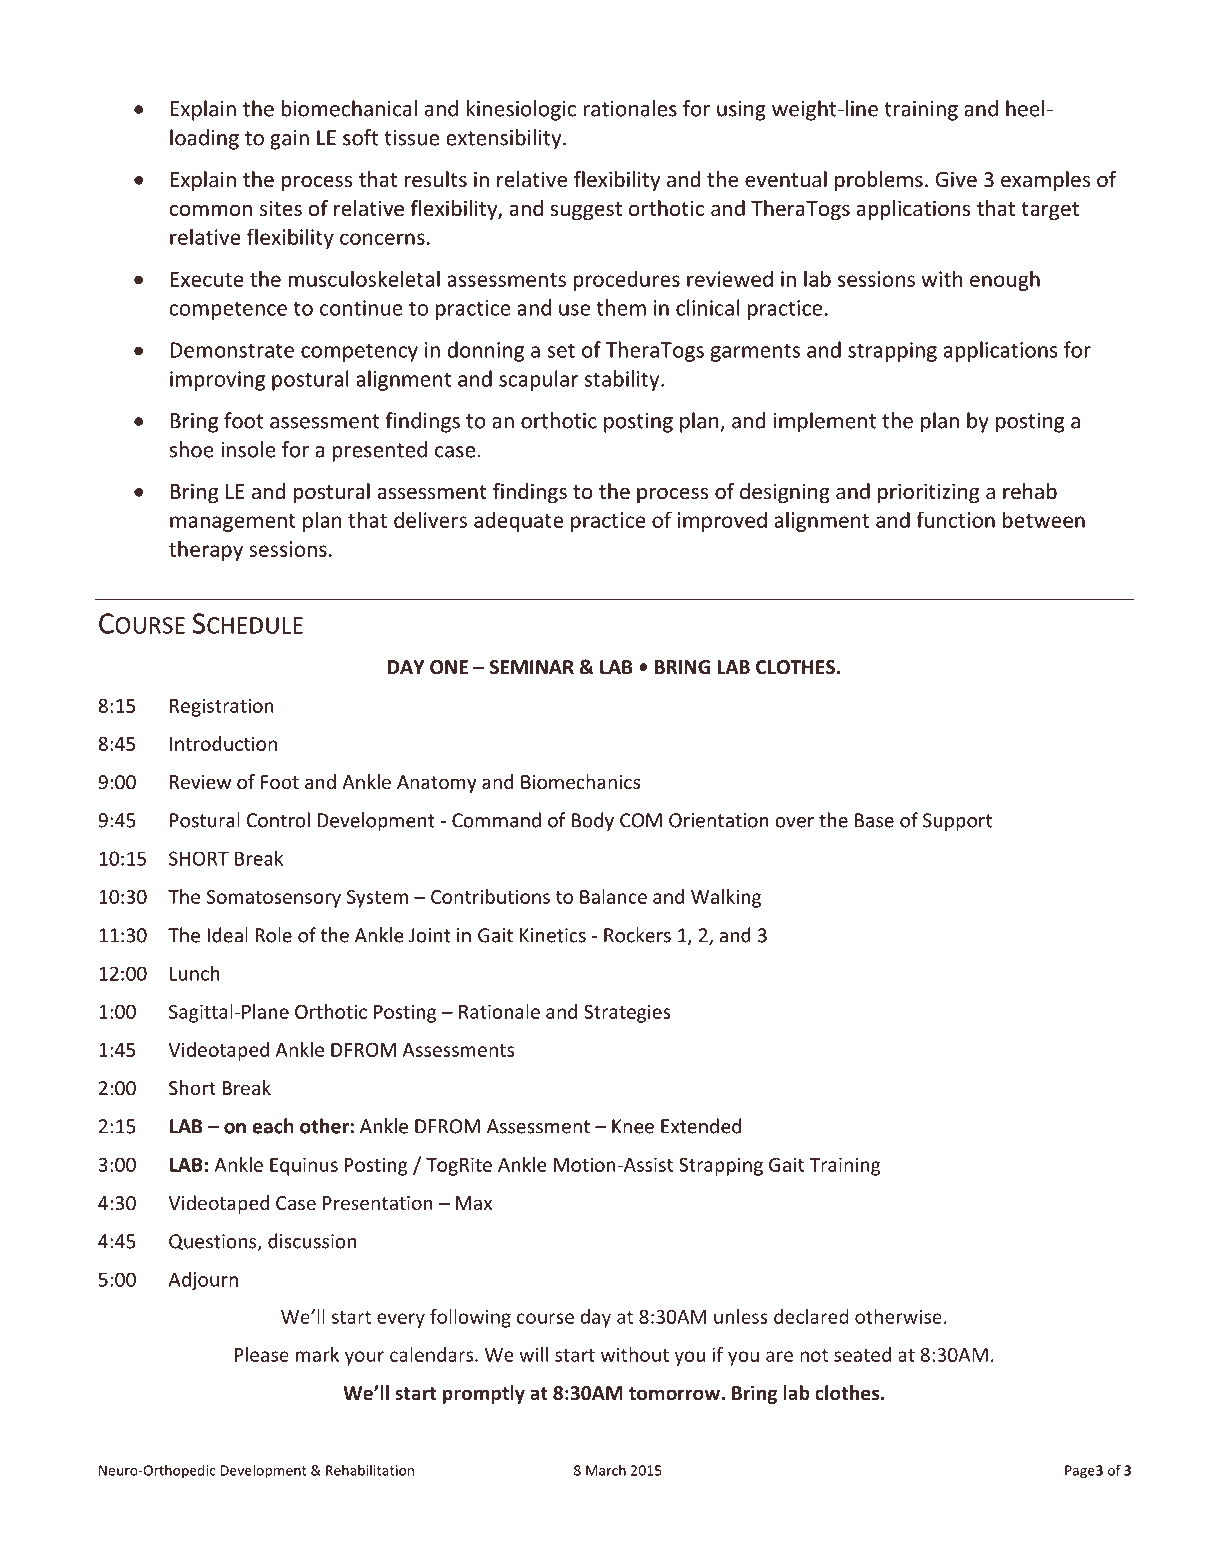  I want to click on gain, so click(289, 140).
